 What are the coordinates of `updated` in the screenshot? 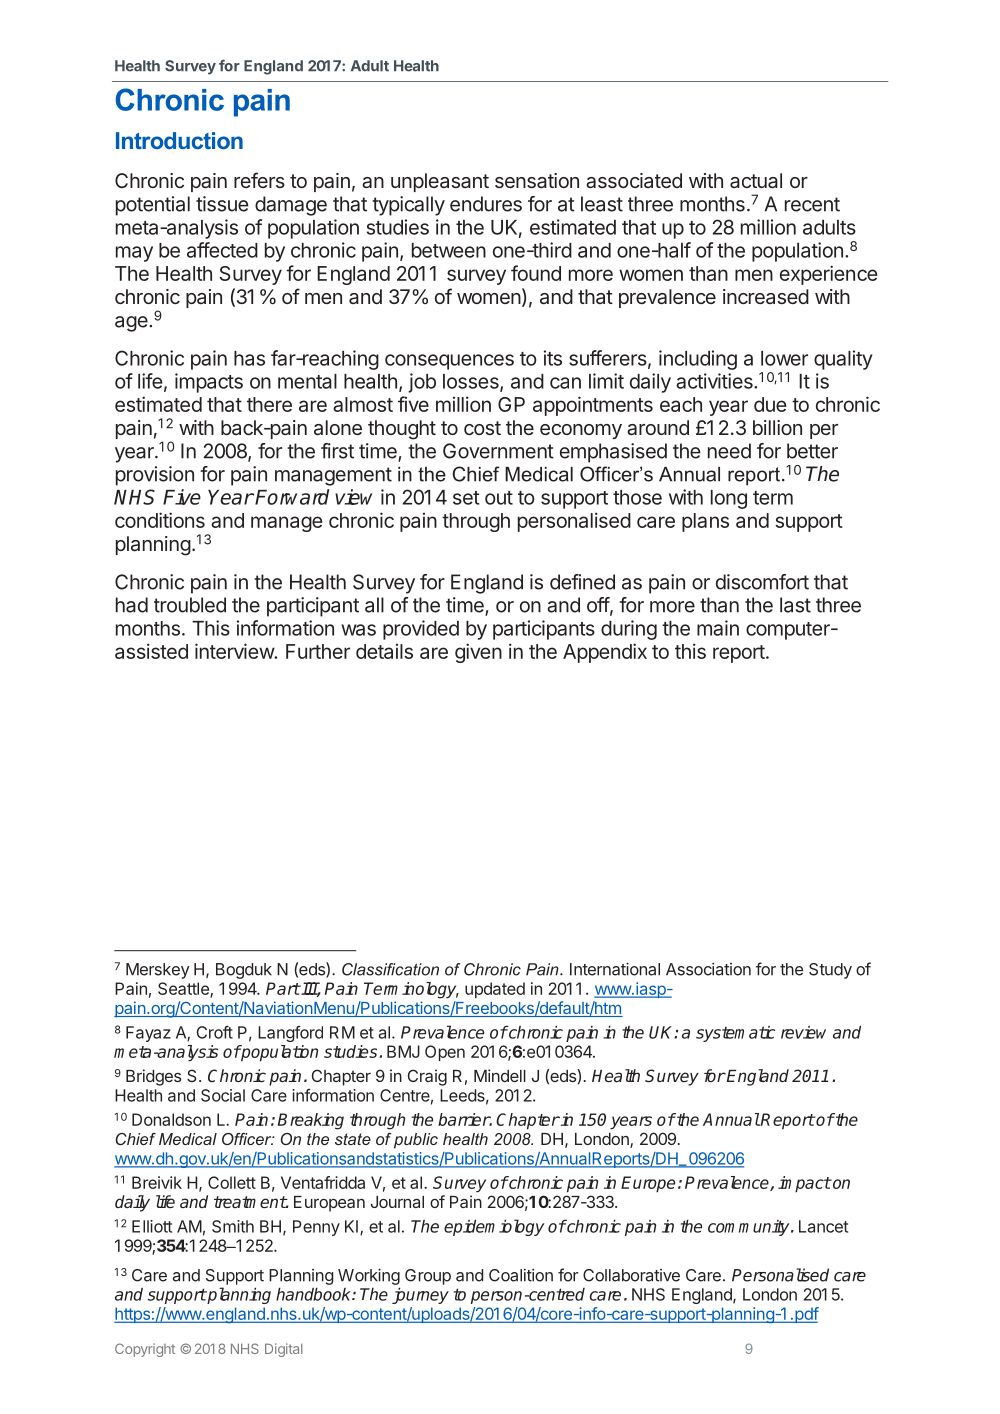 It's located at (495, 990).
